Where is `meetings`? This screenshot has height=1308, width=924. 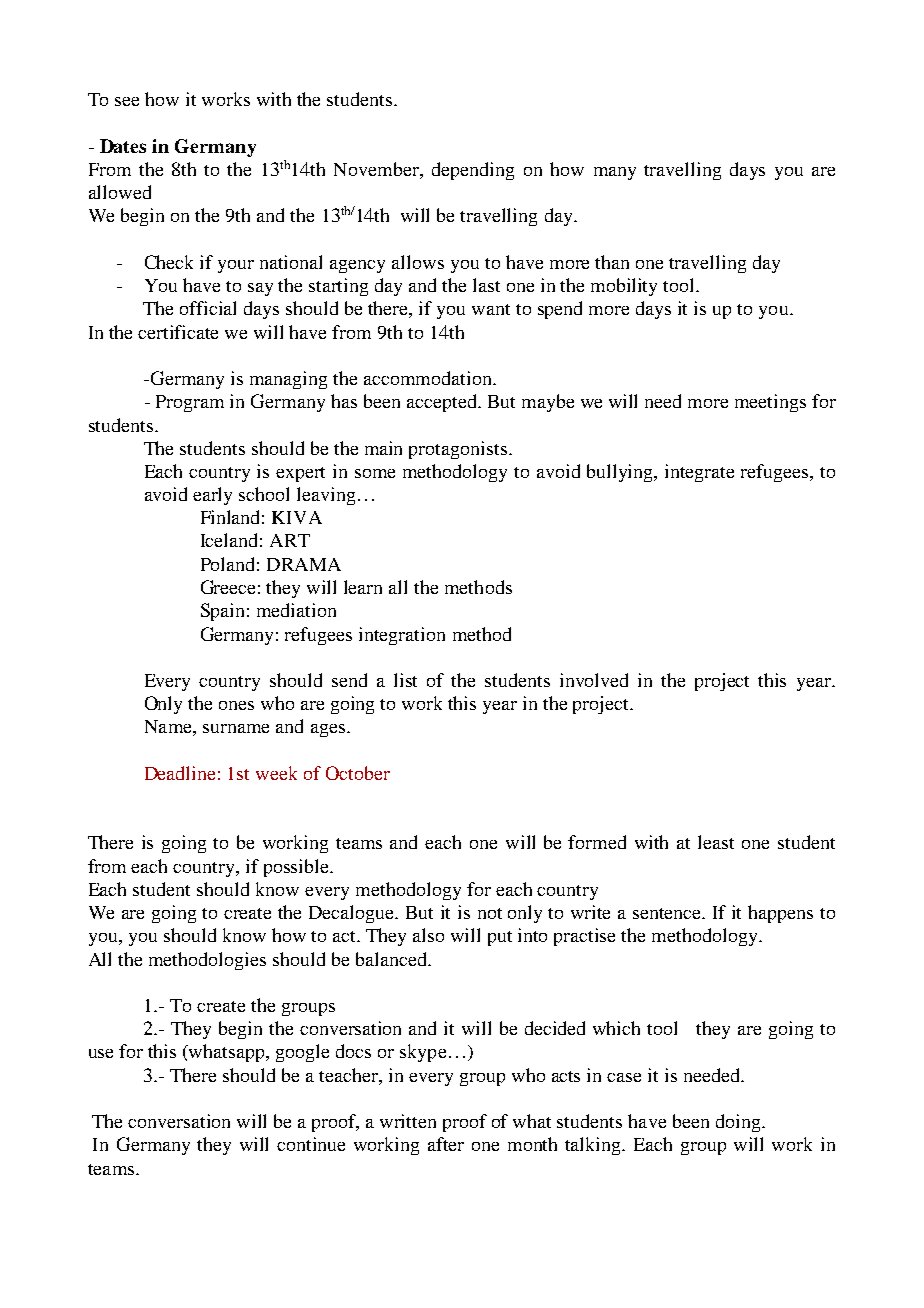 meetings is located at coordinates (770, 403).
